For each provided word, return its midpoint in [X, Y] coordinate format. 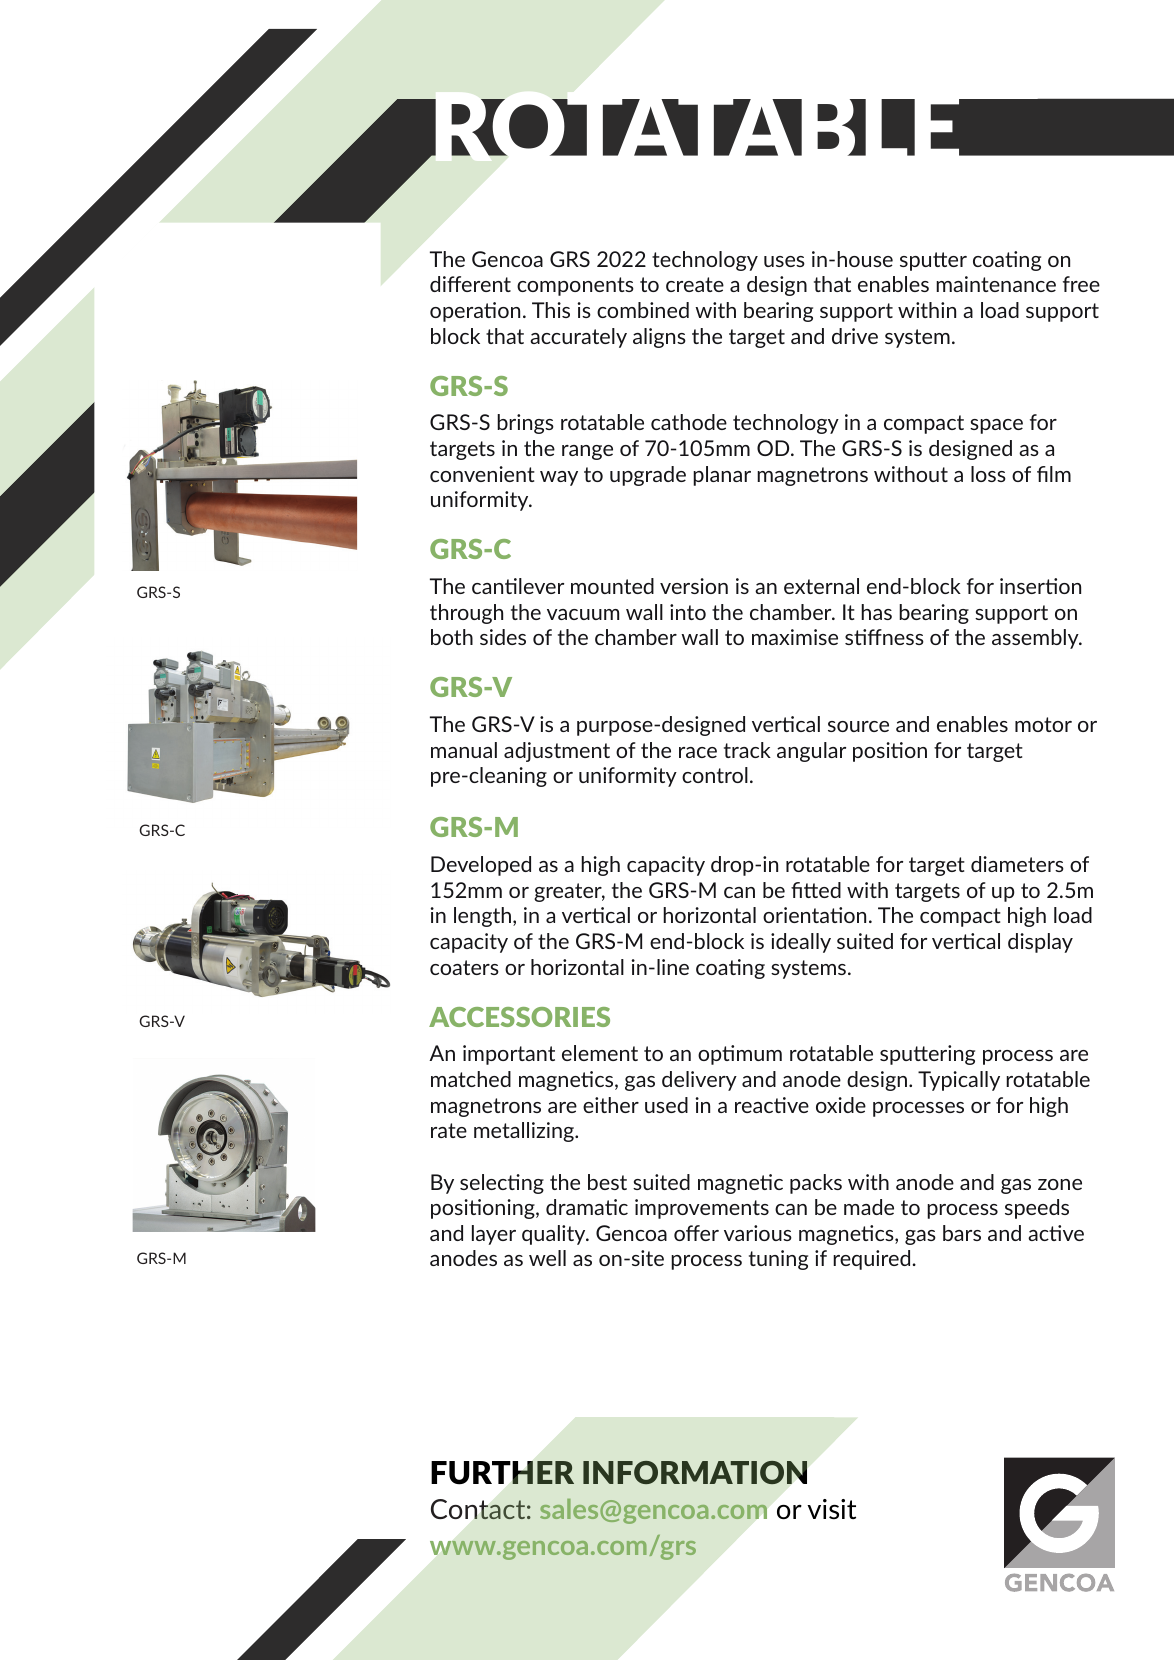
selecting [502, 1184]
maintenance [996, 284]
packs [816, 1184]
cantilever [518, 586]
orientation [814, 915]
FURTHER [502, 1473]
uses [784, 261]
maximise [795, 637]
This [551, 310]
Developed [481, 866]
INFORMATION [695, 1472]
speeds [1037, 1209]
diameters [1017, 864]
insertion [1040, 586]
